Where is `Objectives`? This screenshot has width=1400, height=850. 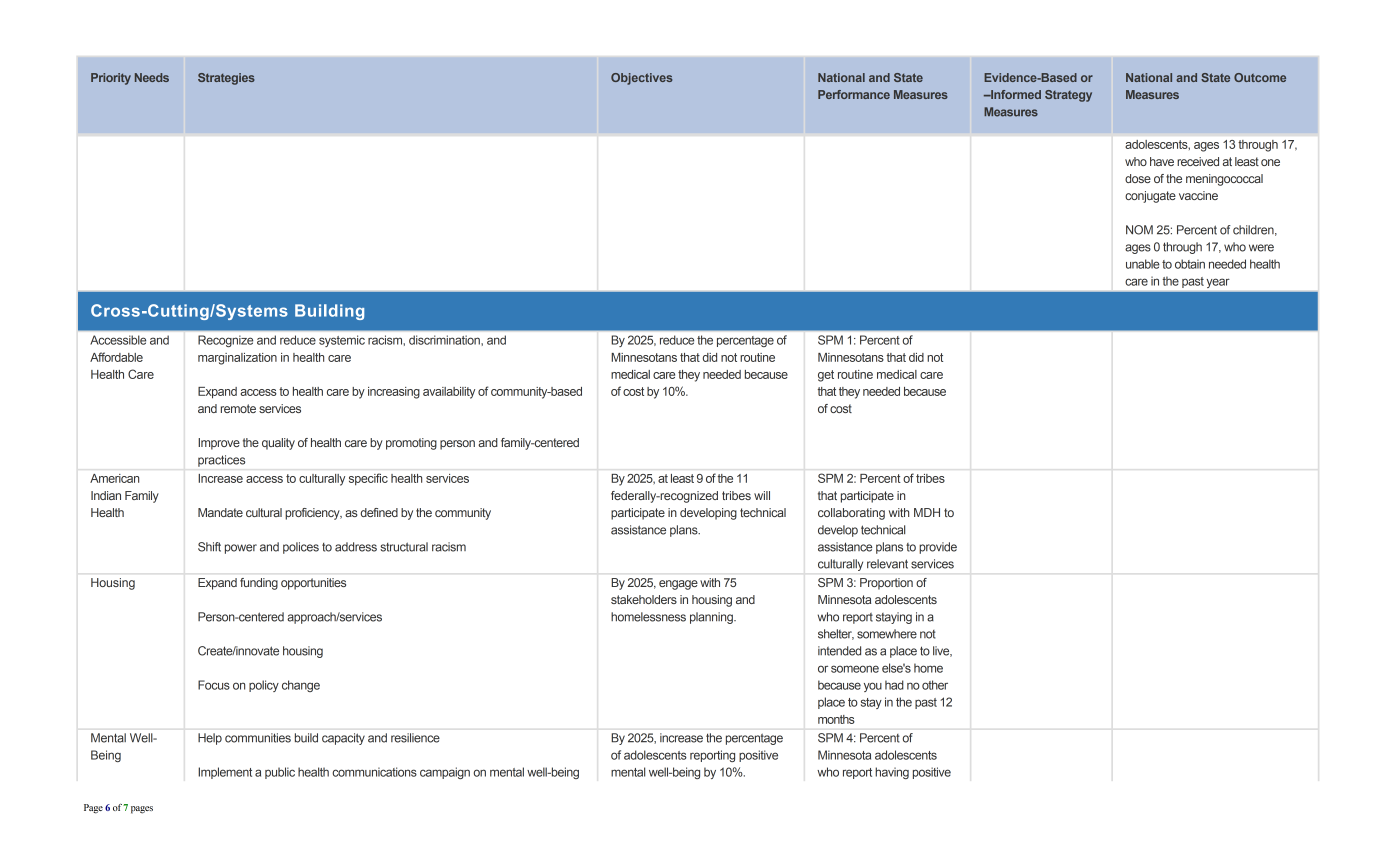
Objectives is located at coordinates (641, 79).
